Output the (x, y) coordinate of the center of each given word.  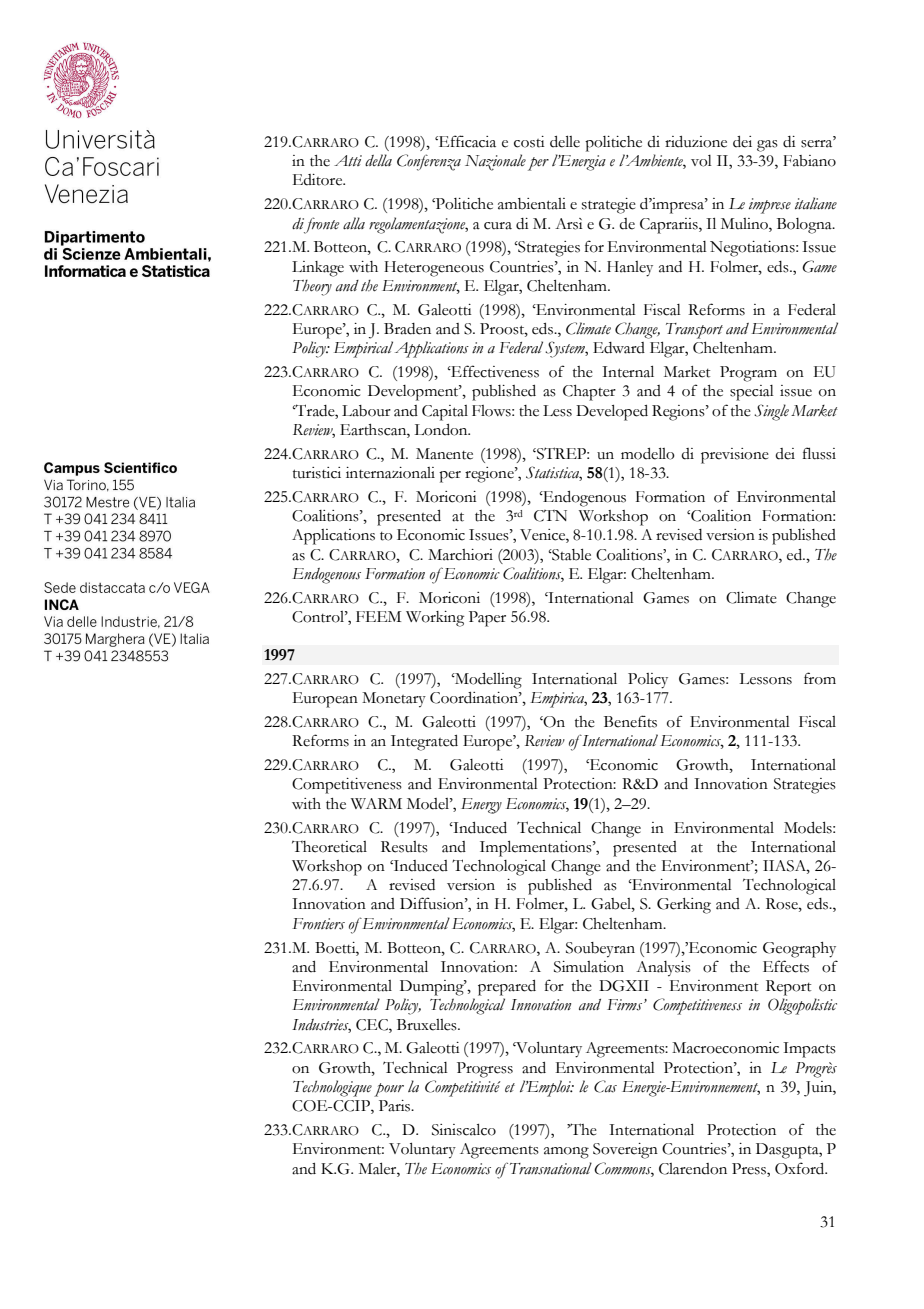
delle (565, 142)
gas (767, 146)
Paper (487, 619)
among (566, 1153)
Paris (396, 1106)
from (820, 678)
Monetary (394, 700)
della (378, 160)
